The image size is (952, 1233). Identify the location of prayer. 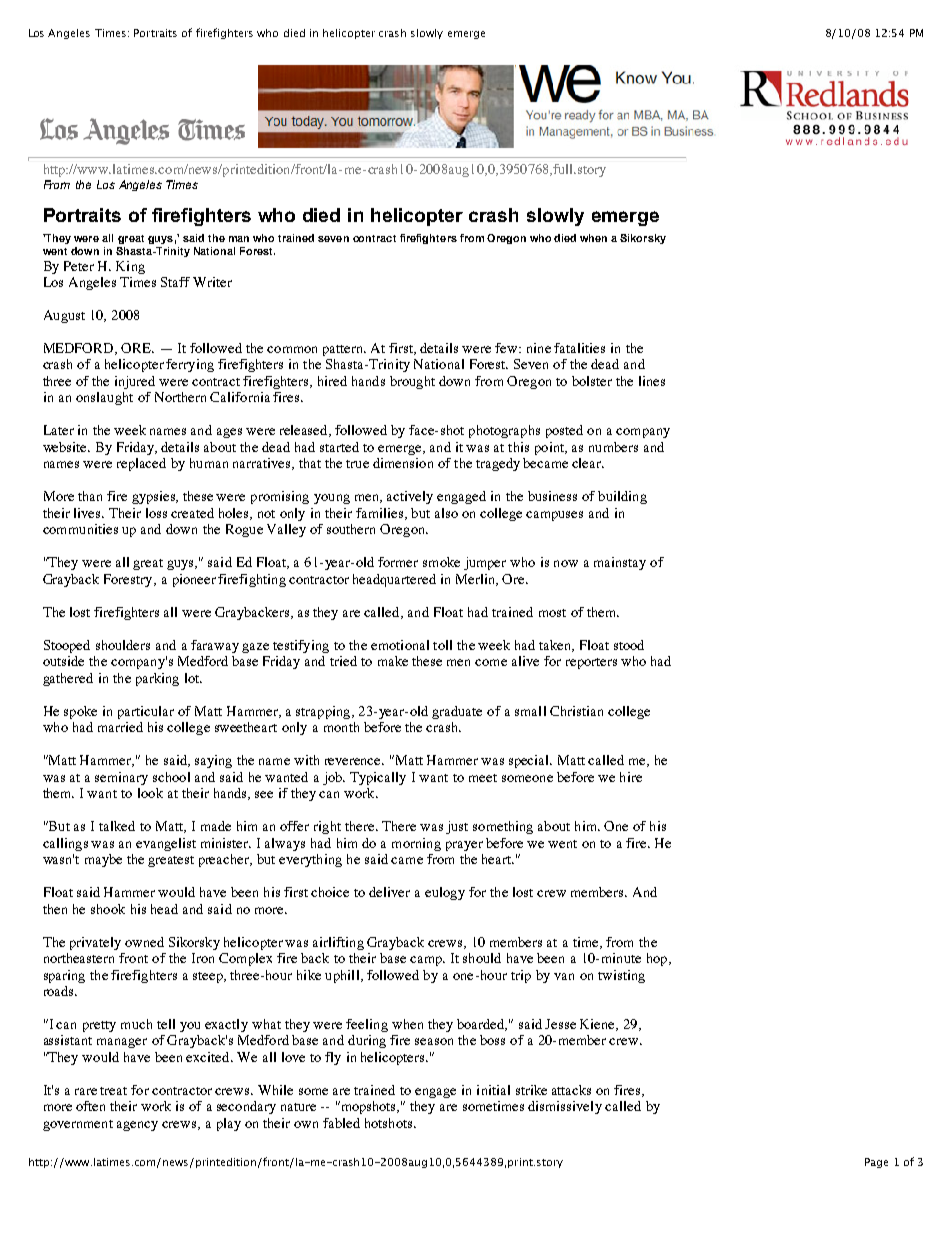
(464, 846).
